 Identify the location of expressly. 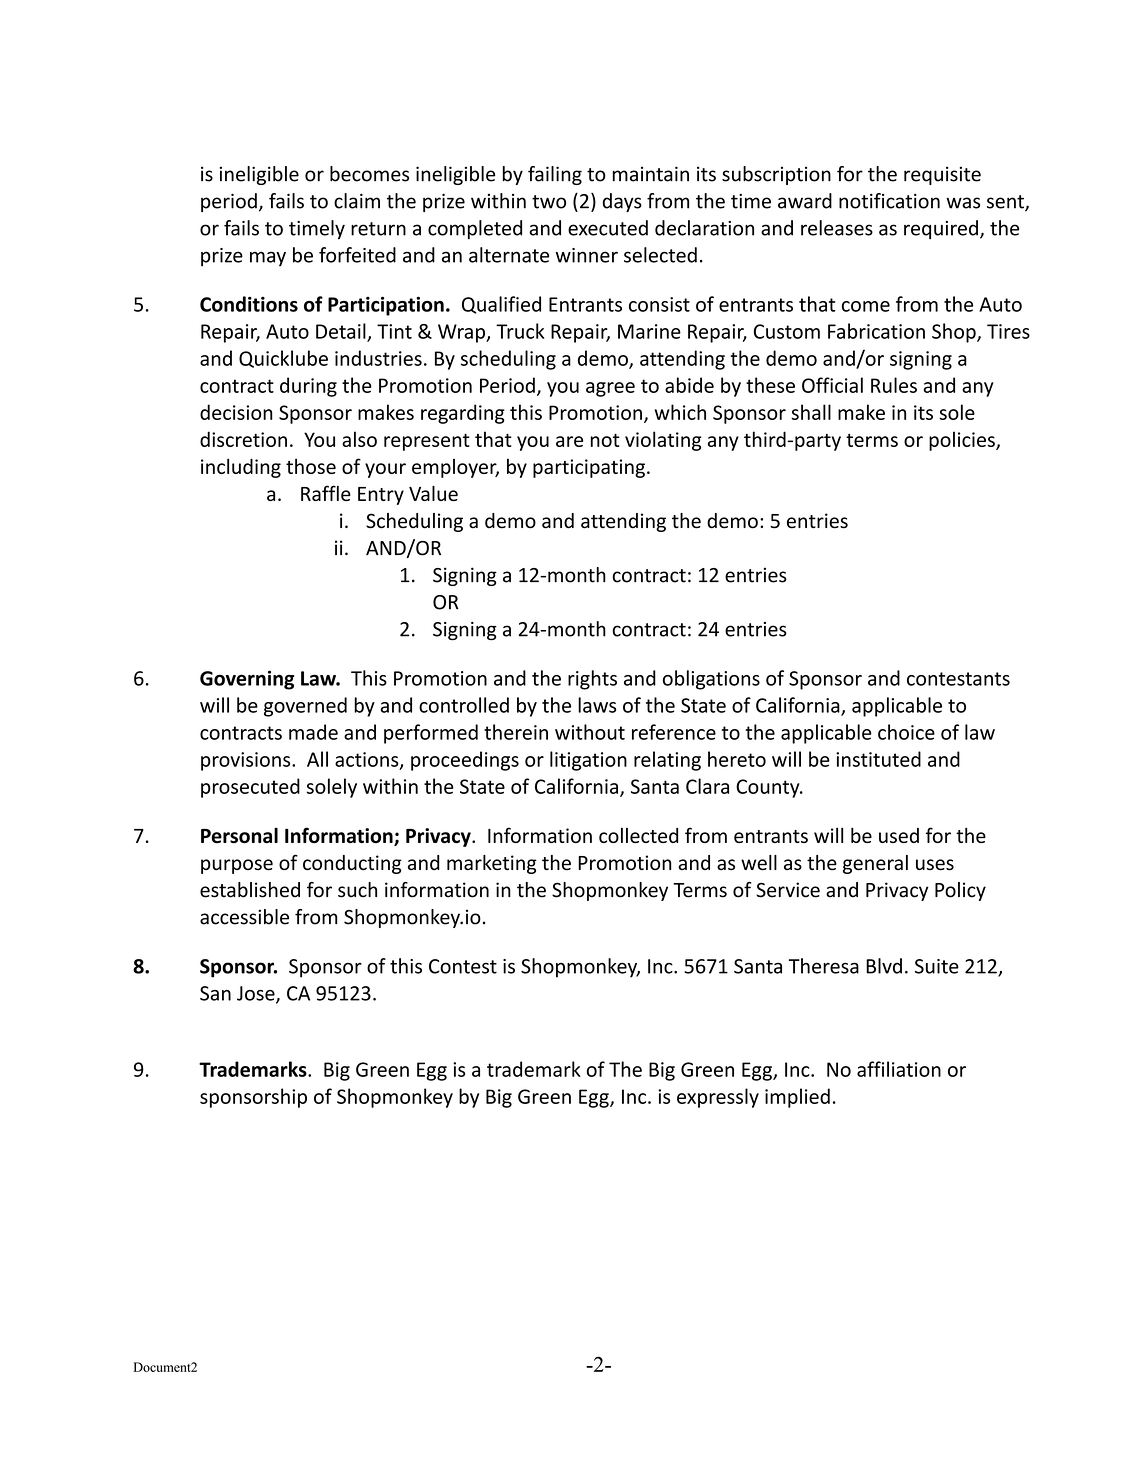
(718, 1098).
